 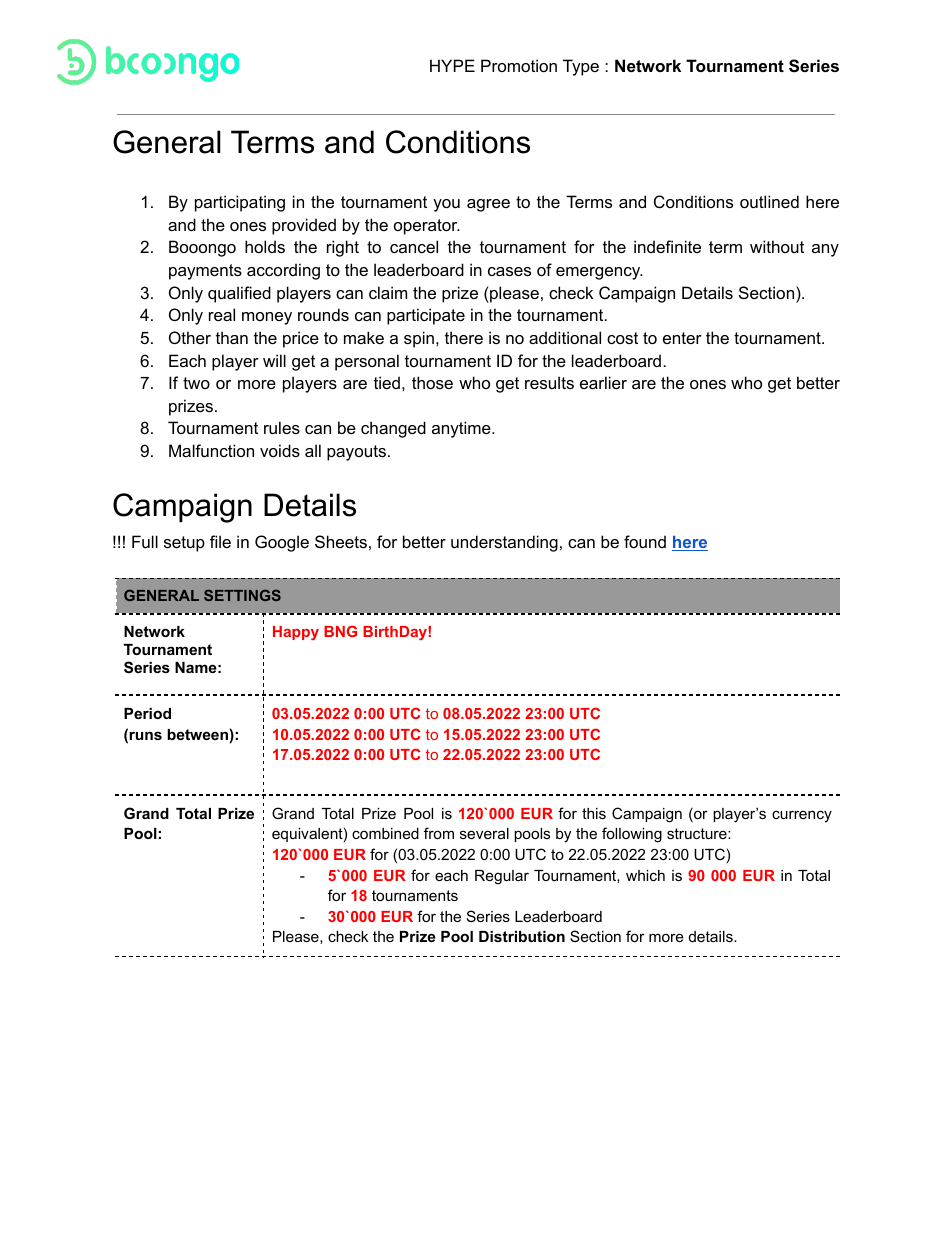 I want to click on which, so click(x=645, y=875).
